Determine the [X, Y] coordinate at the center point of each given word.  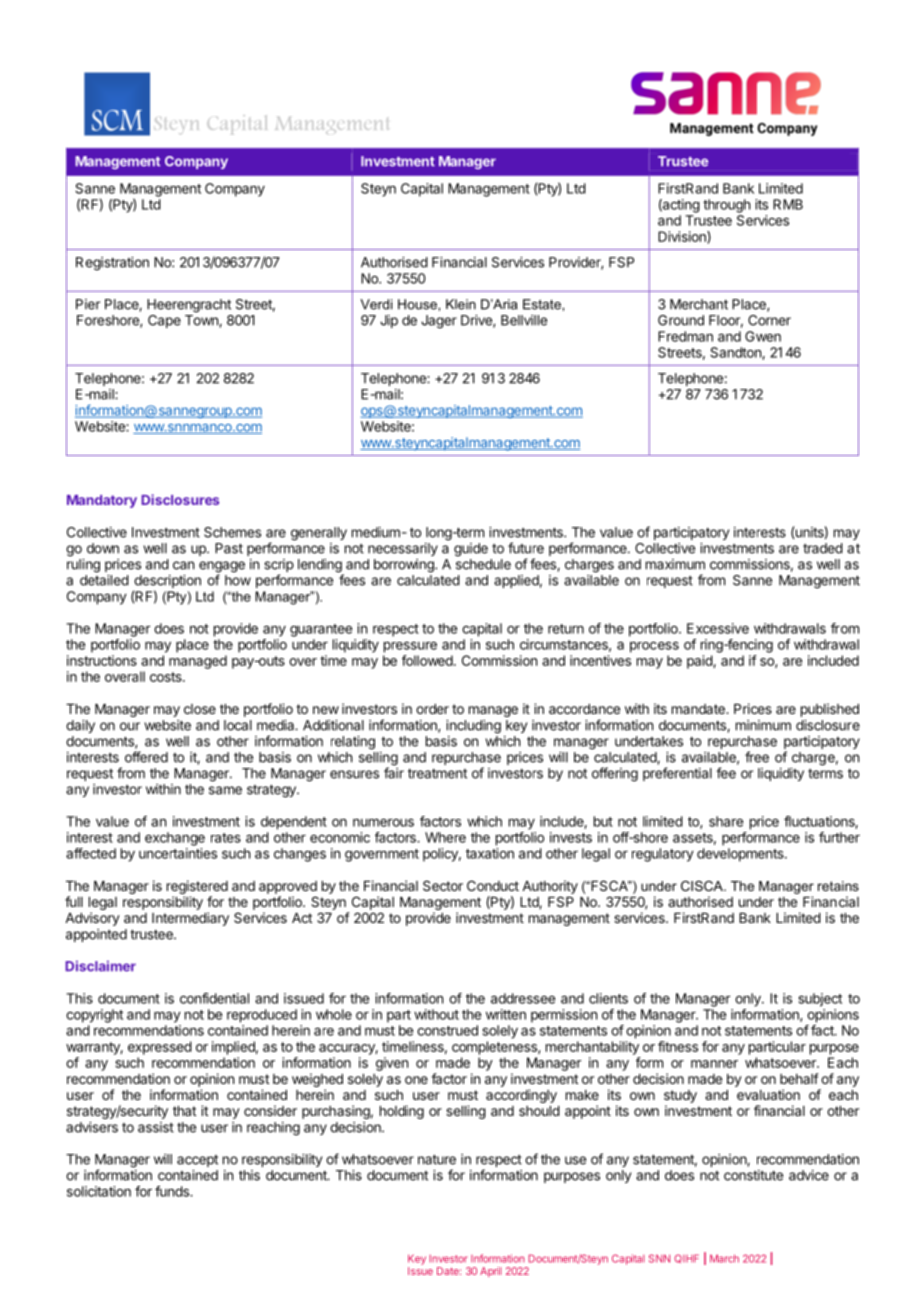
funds [173, 1191]
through [726, 206]
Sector [443, 885]
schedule [483, 564]
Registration [112, 264]
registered [197, 887]
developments [741, 855]
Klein [461, 304]
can [183, 565]
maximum [675, 564]
